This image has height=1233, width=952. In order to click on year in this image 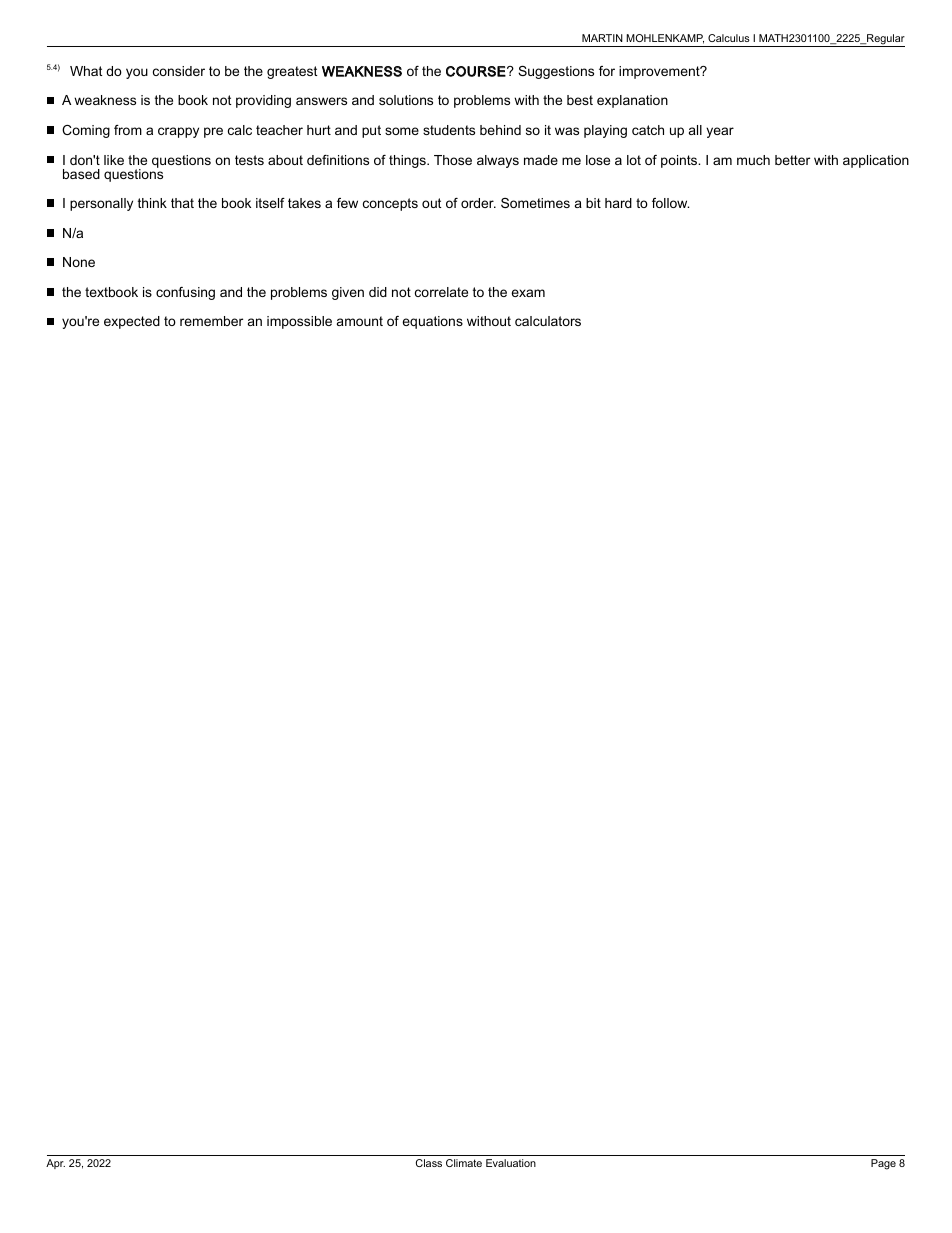, I will do `click(720, 132)`.
